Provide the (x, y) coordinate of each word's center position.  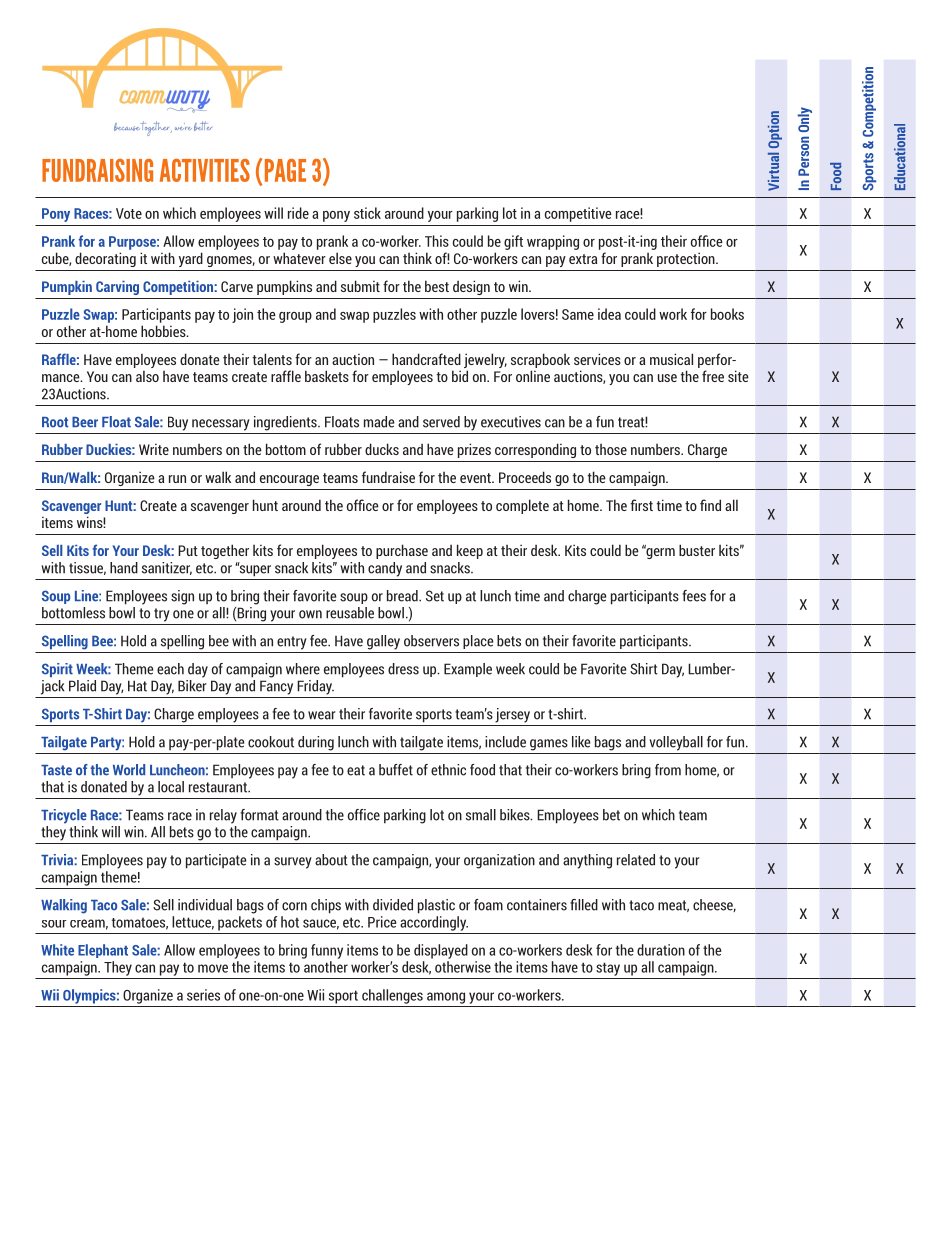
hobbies (164, 331)
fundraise (388, 477)
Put (188, 550)
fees (694, 596)
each (170, 669)
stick (367, 213)
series (203, 995)
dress (403, 669)
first (641, 505)
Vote (129, 213)
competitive (578, 214)
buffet (396, 770)
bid (460, 376)
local (171, 787)
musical (671, 359)
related (636, 860)
